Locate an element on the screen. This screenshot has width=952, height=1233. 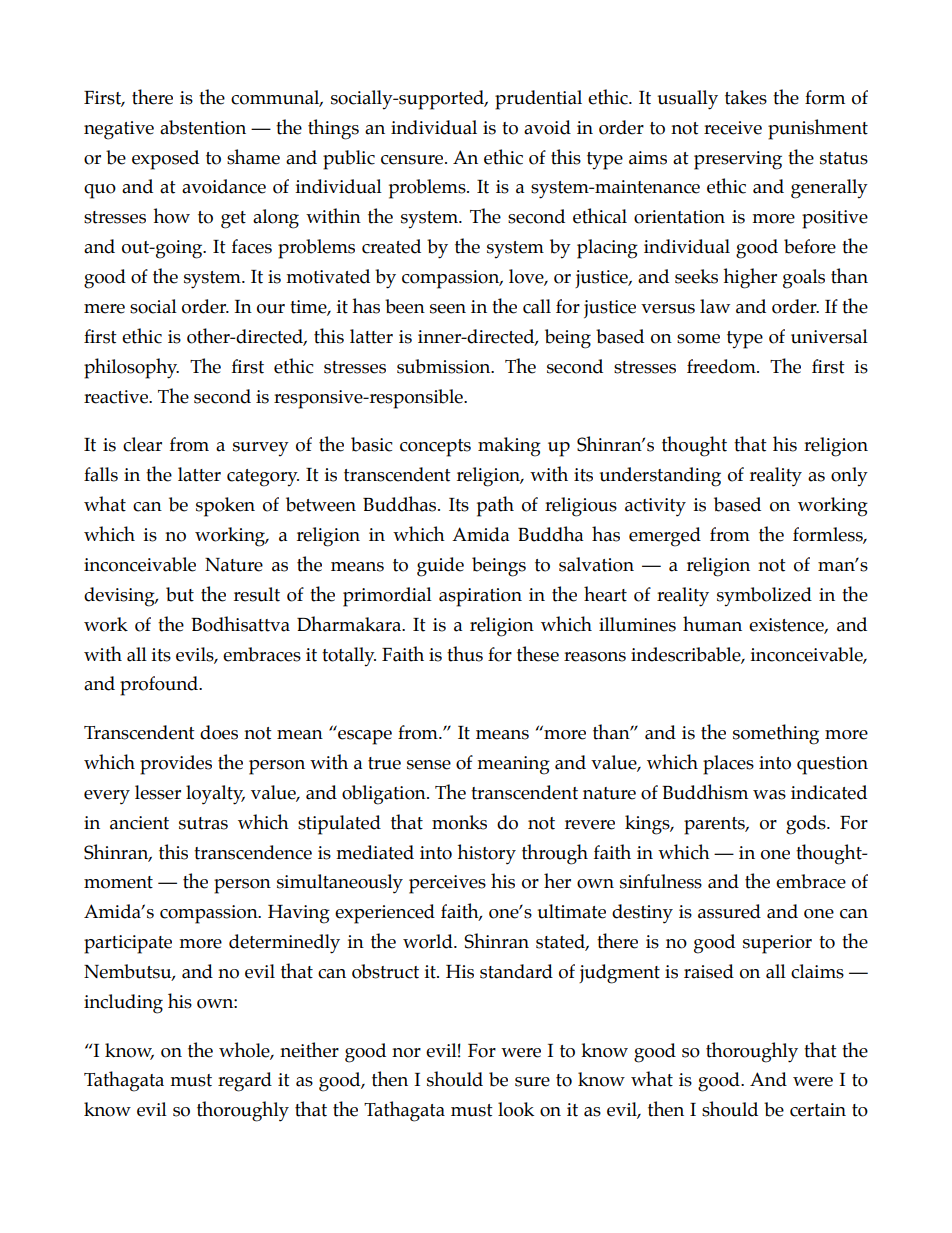
prudential is located at coordinates (538, 100).
